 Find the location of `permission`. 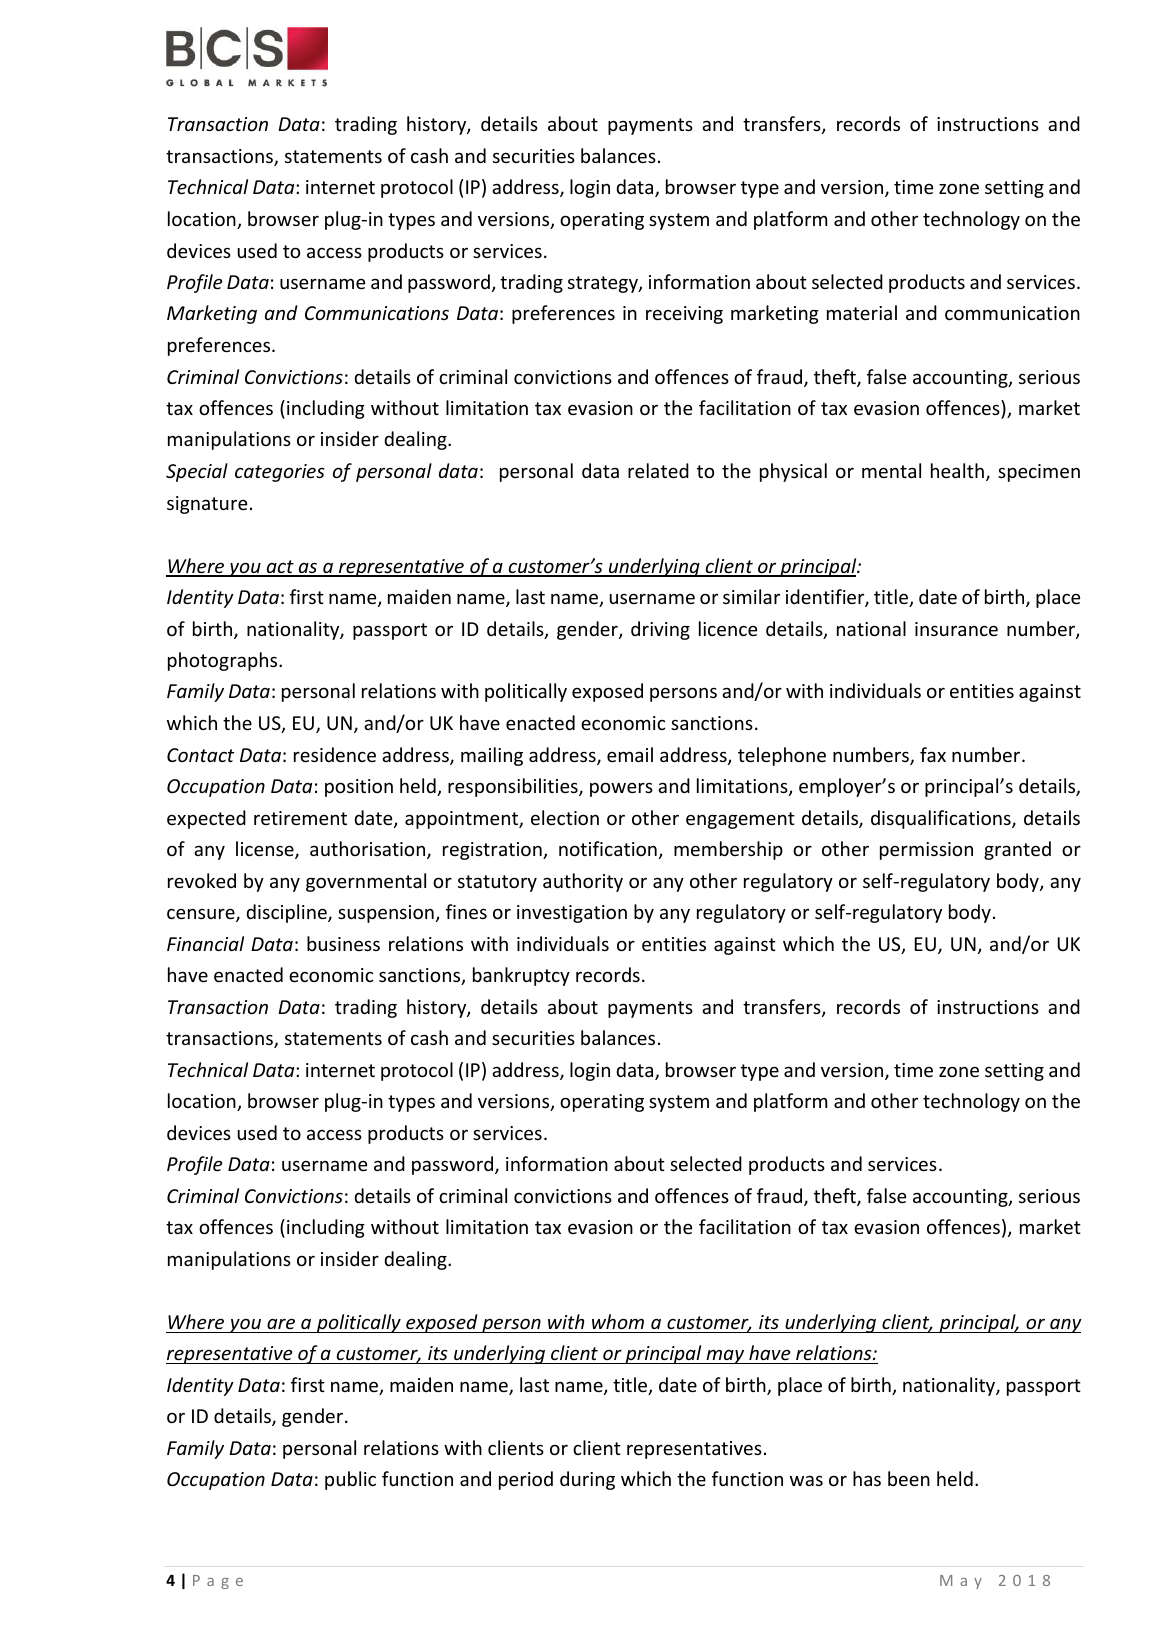

permission is located at coordinates (926, 851).
